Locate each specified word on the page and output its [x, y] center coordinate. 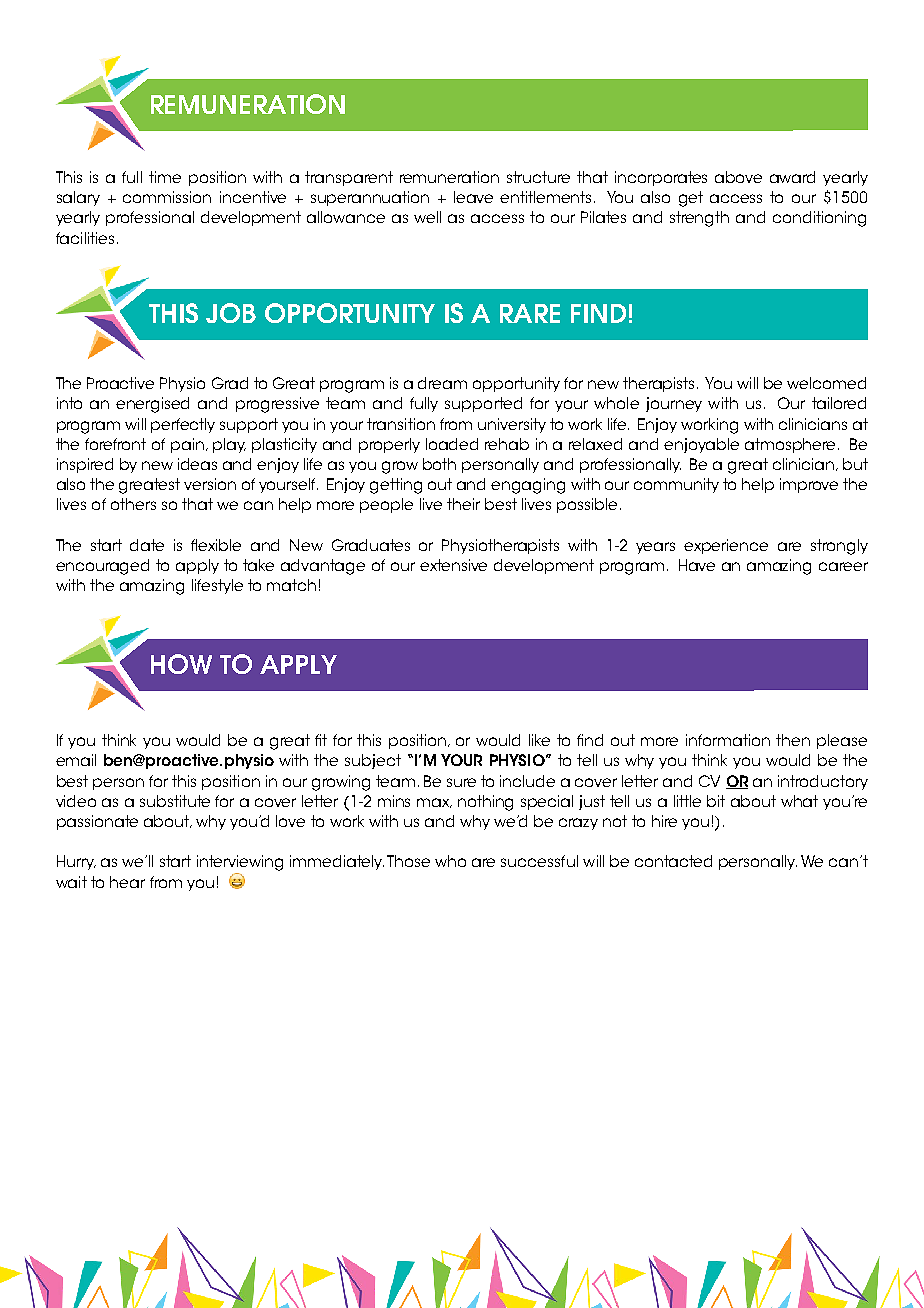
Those [408, 861]
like [539, 740]
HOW [181, 664]
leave [473, 197]
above [738, 177]
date [147, 545]
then [793, 740]
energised [152, 405]
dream [442, 383]
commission [167, 197]
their [463, 504]
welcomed [826, 383]
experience [726, 546]
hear [127, 882]
